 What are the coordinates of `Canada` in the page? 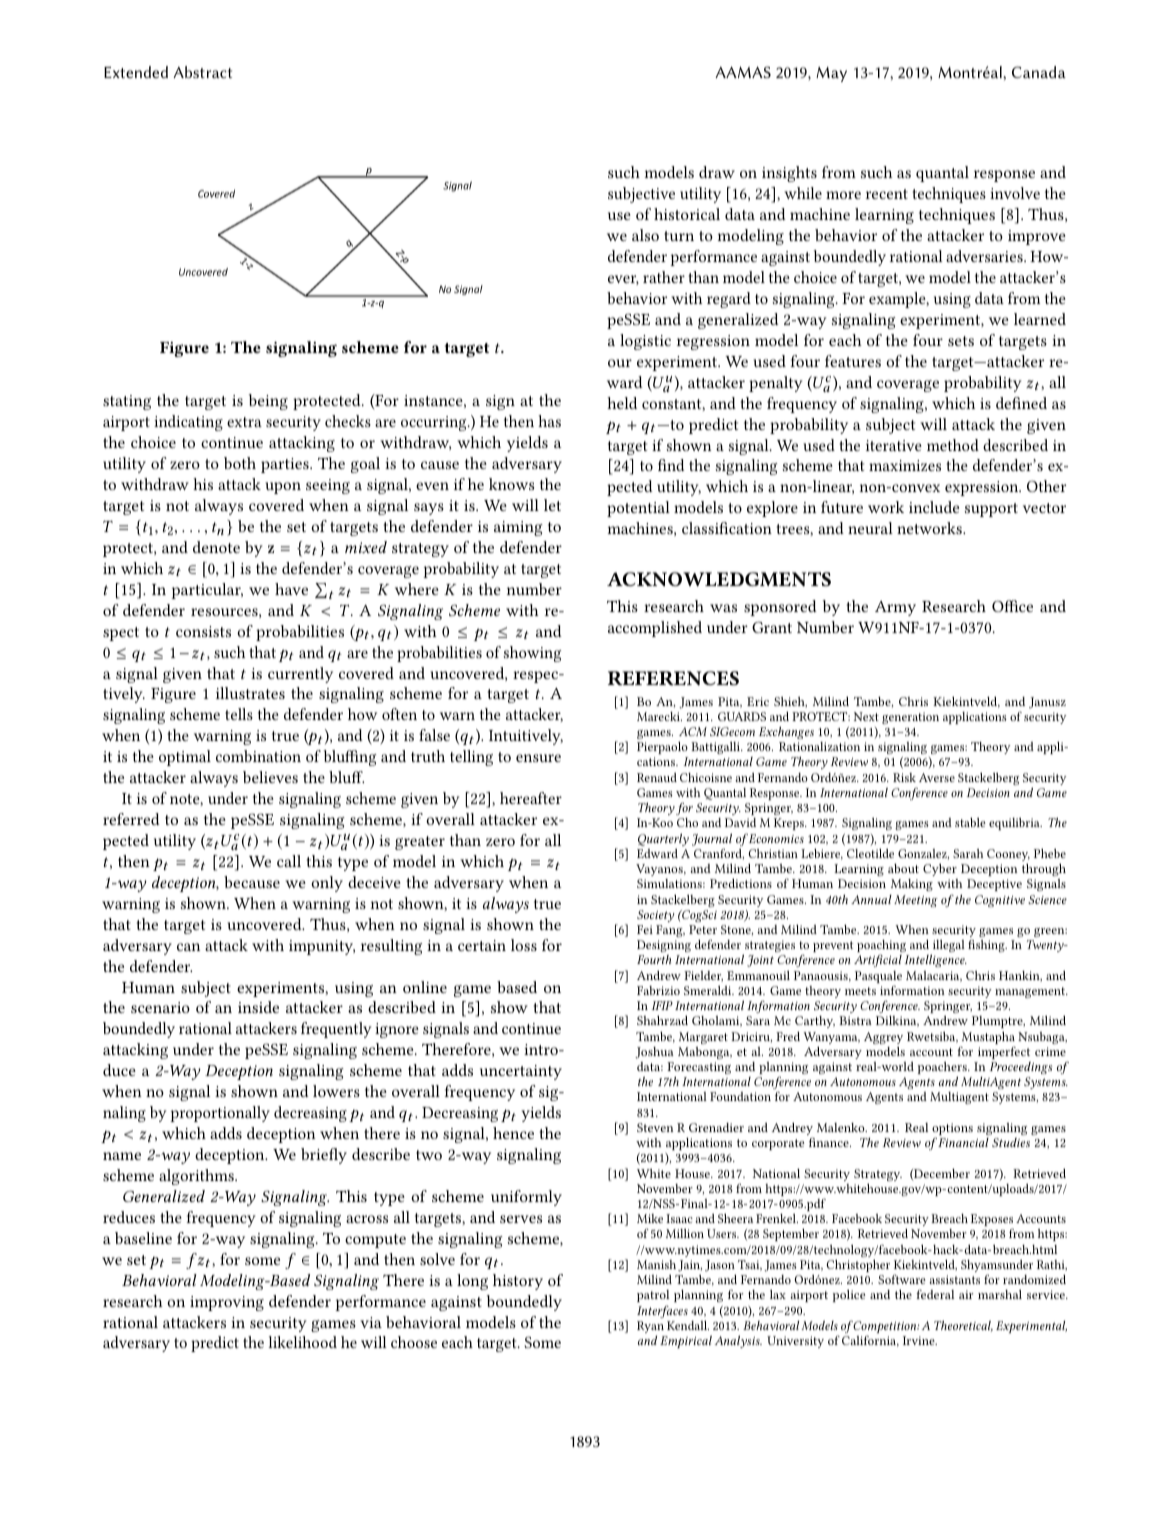 It's located at (1039, 72).
